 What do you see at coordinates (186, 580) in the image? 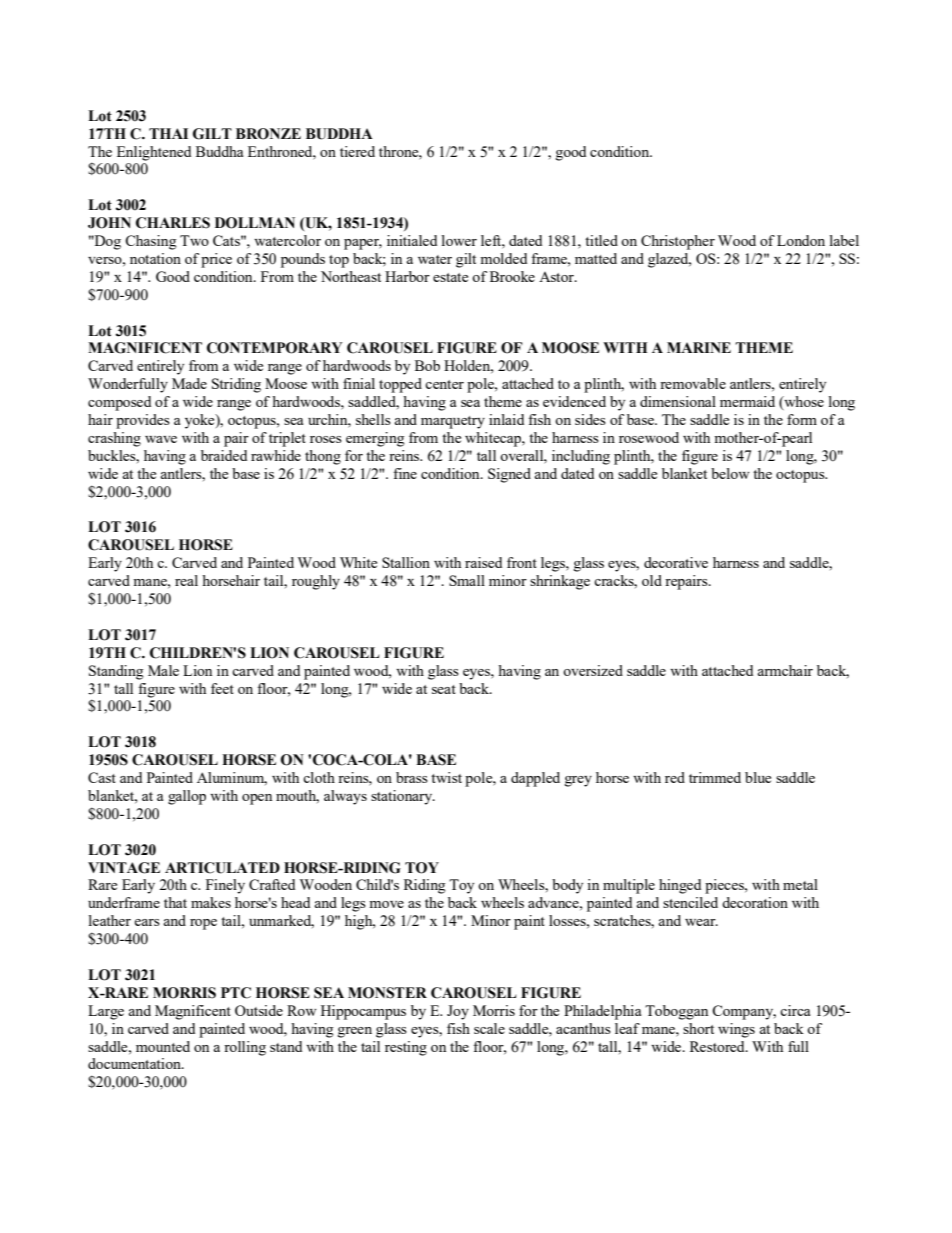
I see `real` at bounding box center [186, 580].
